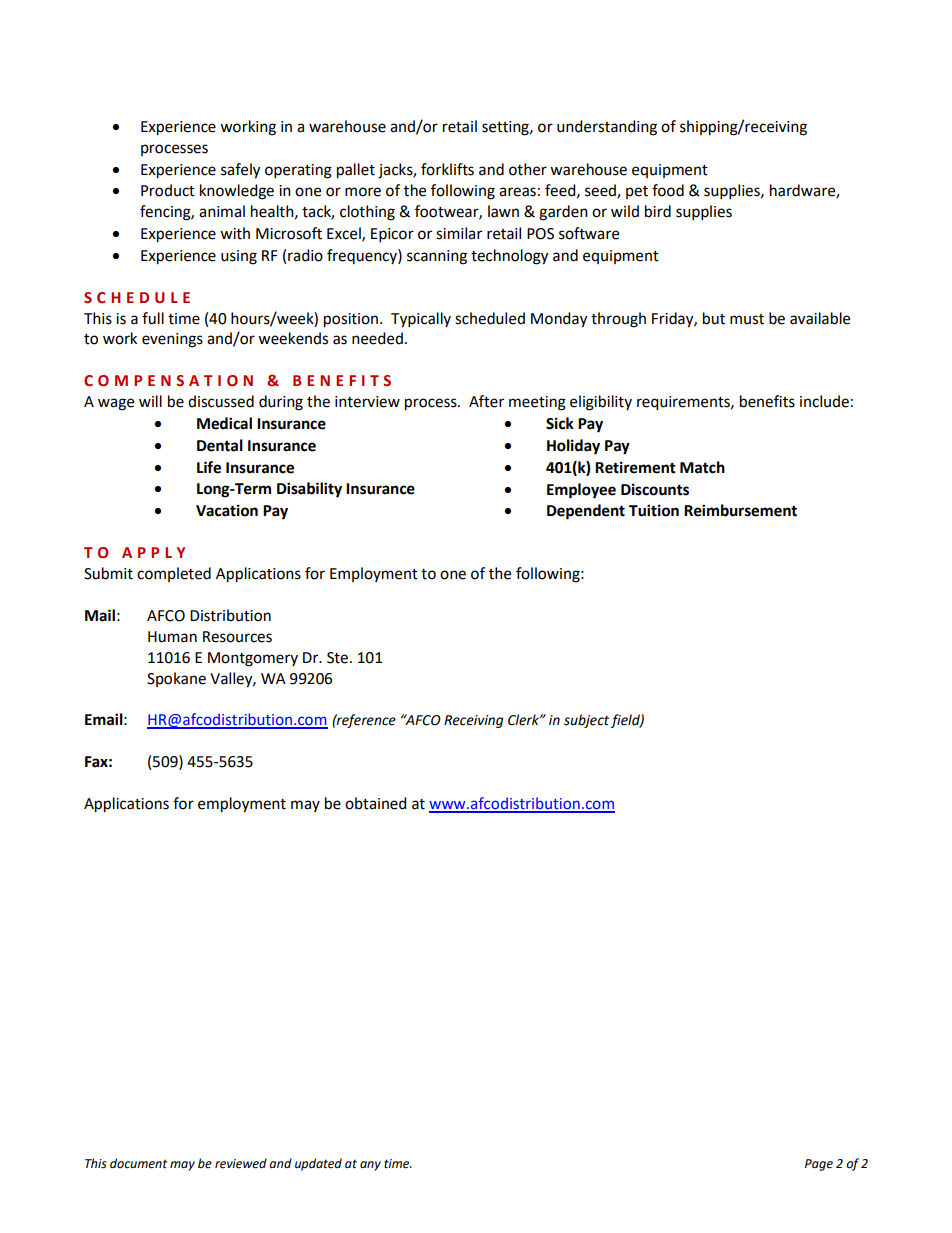 The image size is (952, 1233). Describe the element at coordinates (819, 1165) in the screenshot. I see `Page` at that location.
